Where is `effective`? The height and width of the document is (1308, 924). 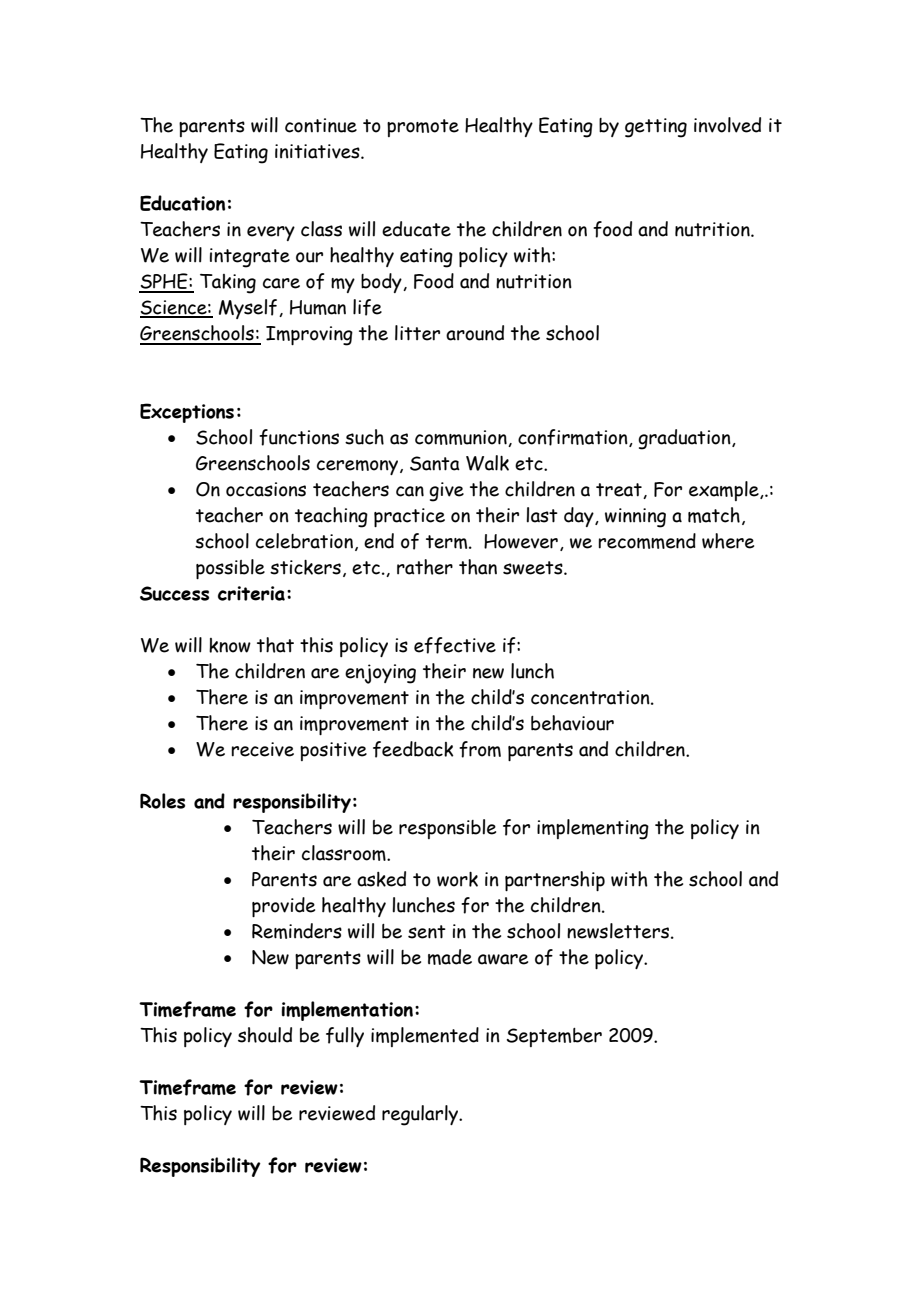
effective is located at coordinates (455, 645).
